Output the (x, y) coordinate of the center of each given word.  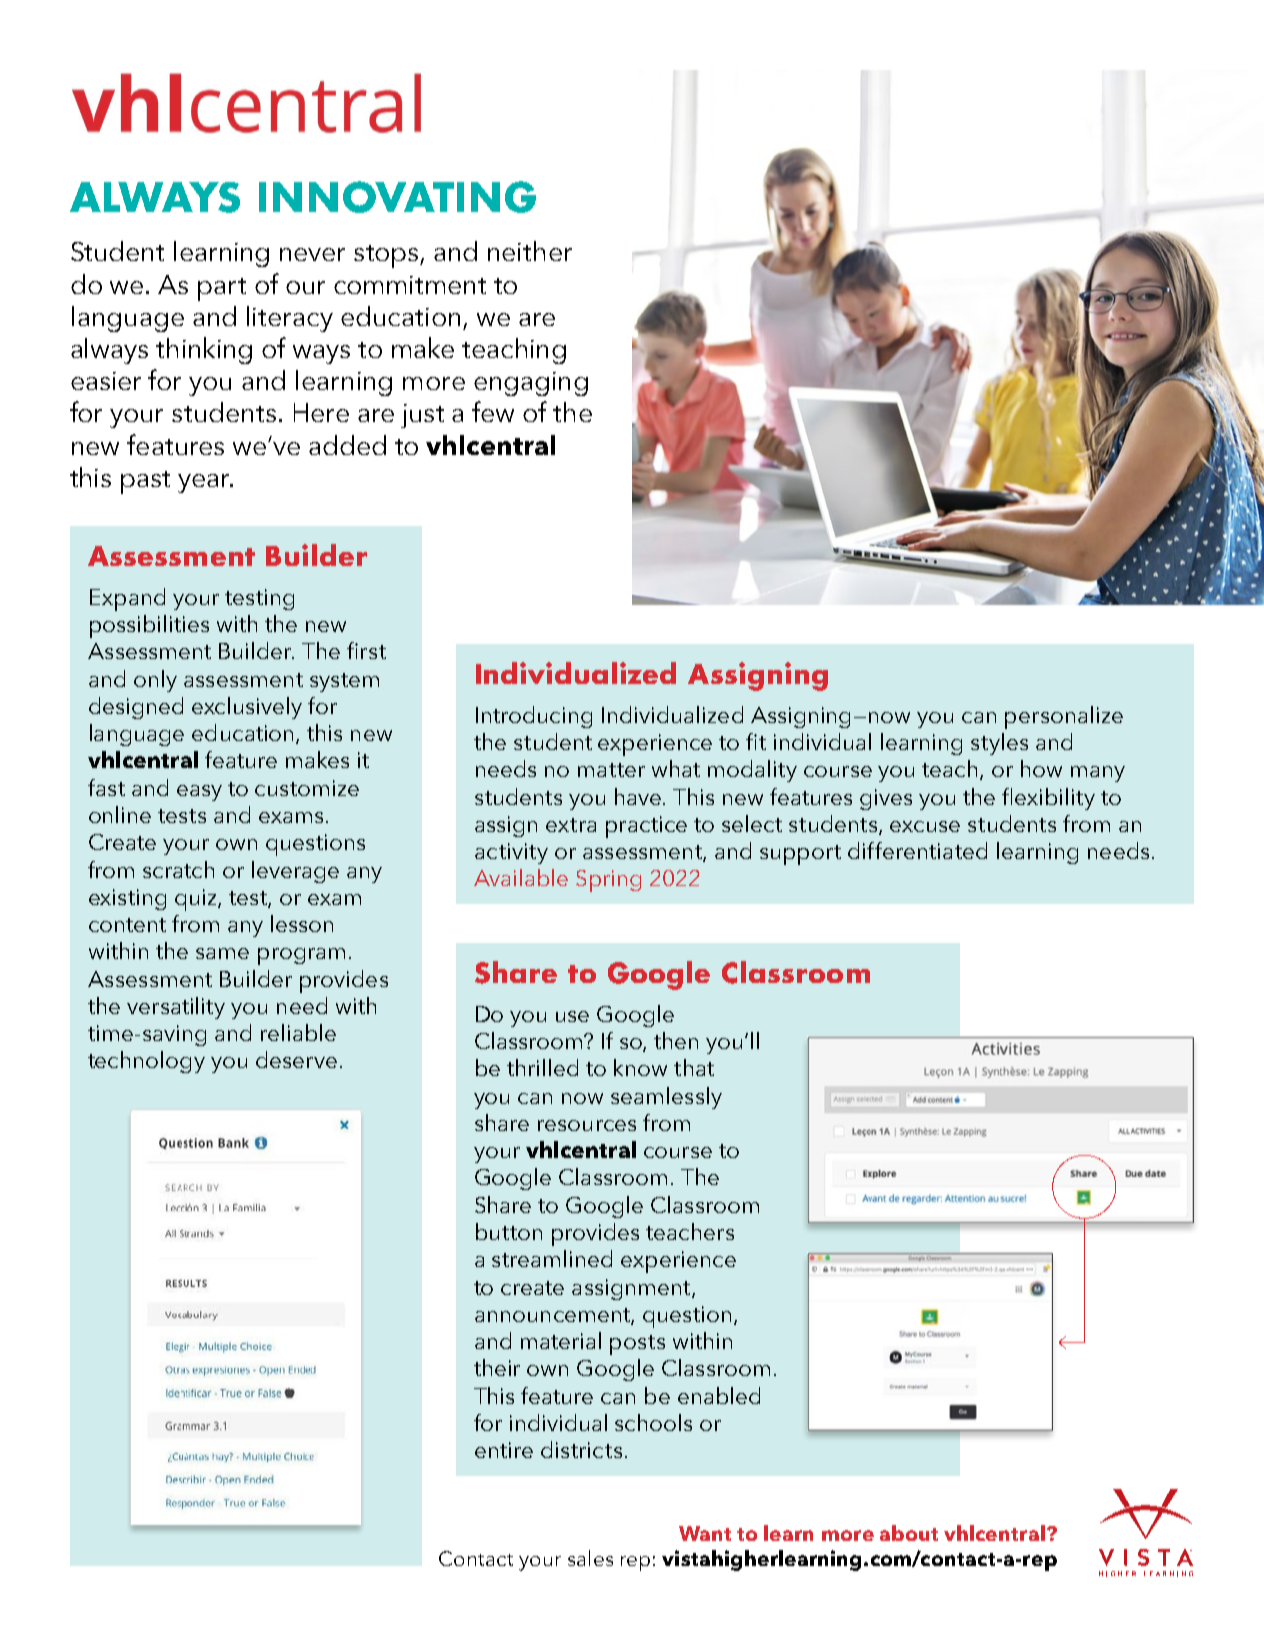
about (909, 1533)
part (222, 289)
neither (530, 251)
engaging (531, 384)
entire (504, 1450)
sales (590, 1558)
